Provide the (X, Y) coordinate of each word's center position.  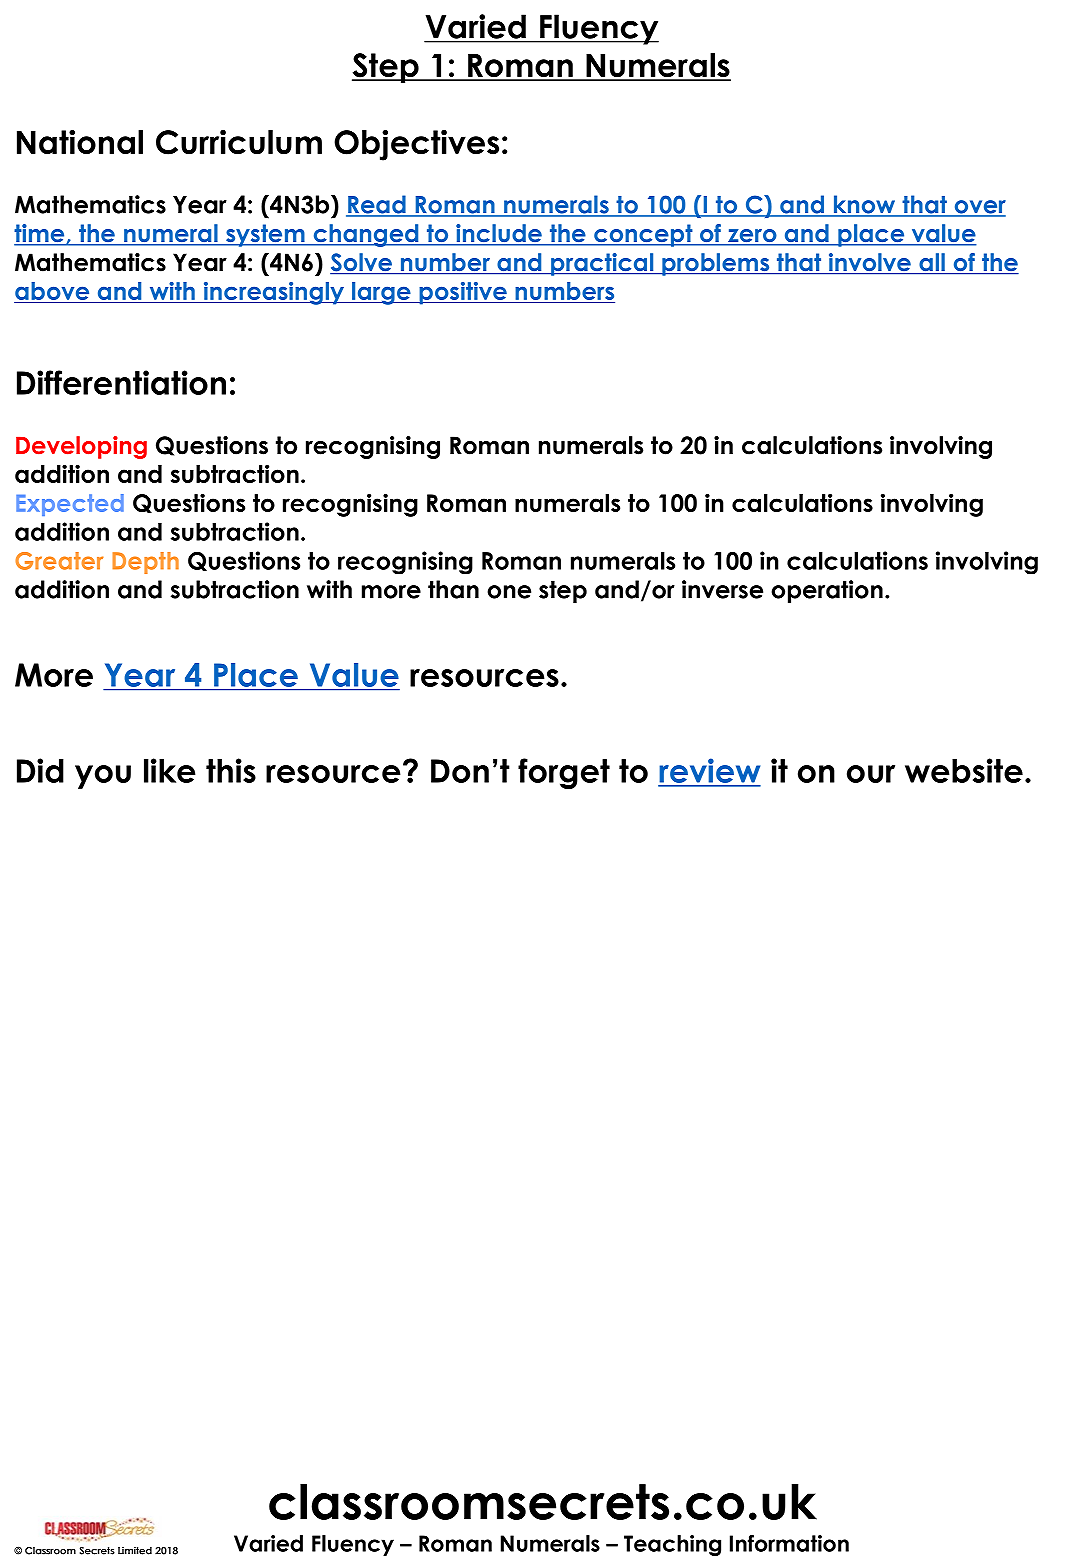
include (499, 234)
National (80, 141)
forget (564, 773)
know (864, 205)
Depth (145, 563)
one (509, 592)
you (103, 777)
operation (827, 591)
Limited (135, 1550)
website (964, 770)
